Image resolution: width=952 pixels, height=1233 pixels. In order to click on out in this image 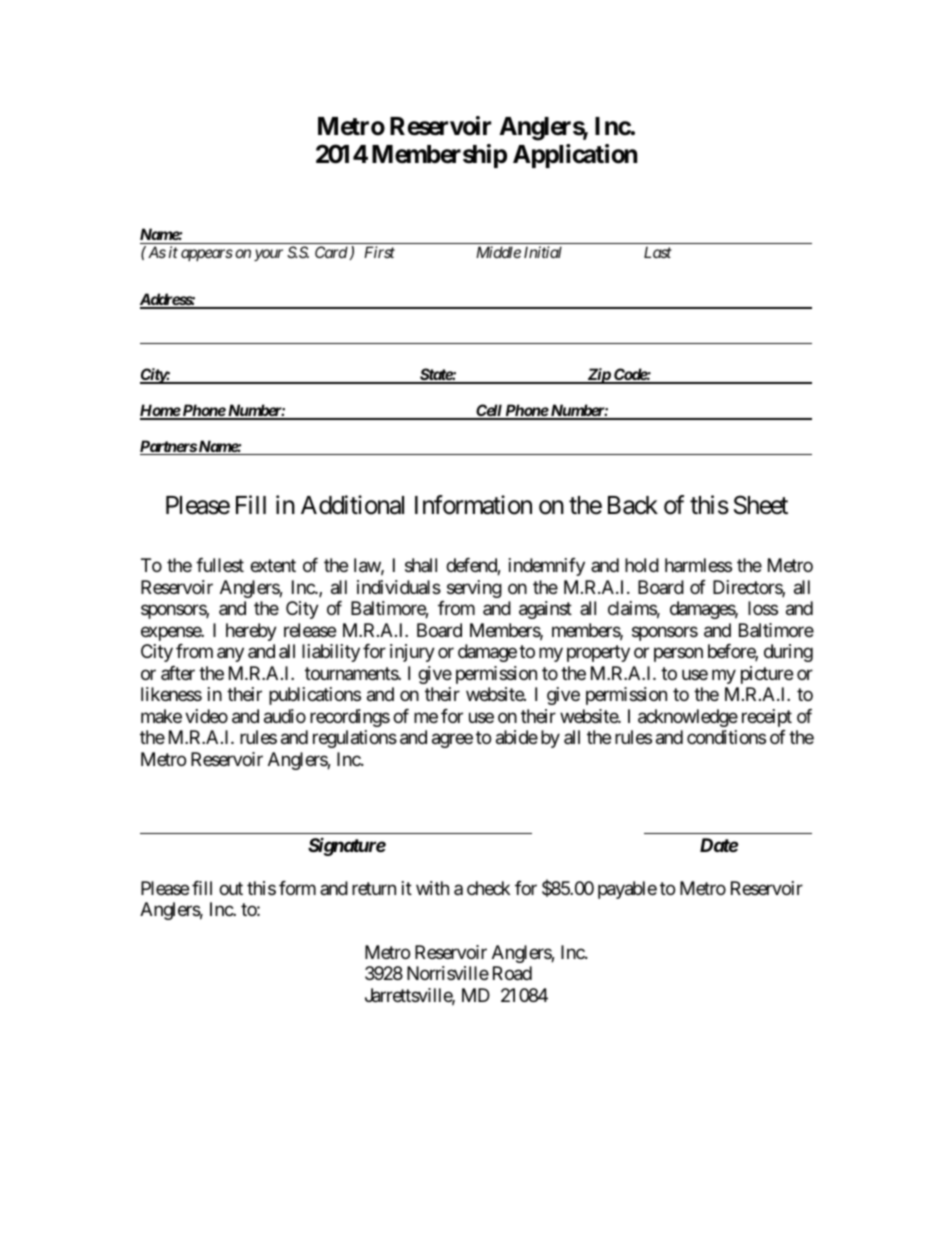, I will do `click(231, 888)`.
